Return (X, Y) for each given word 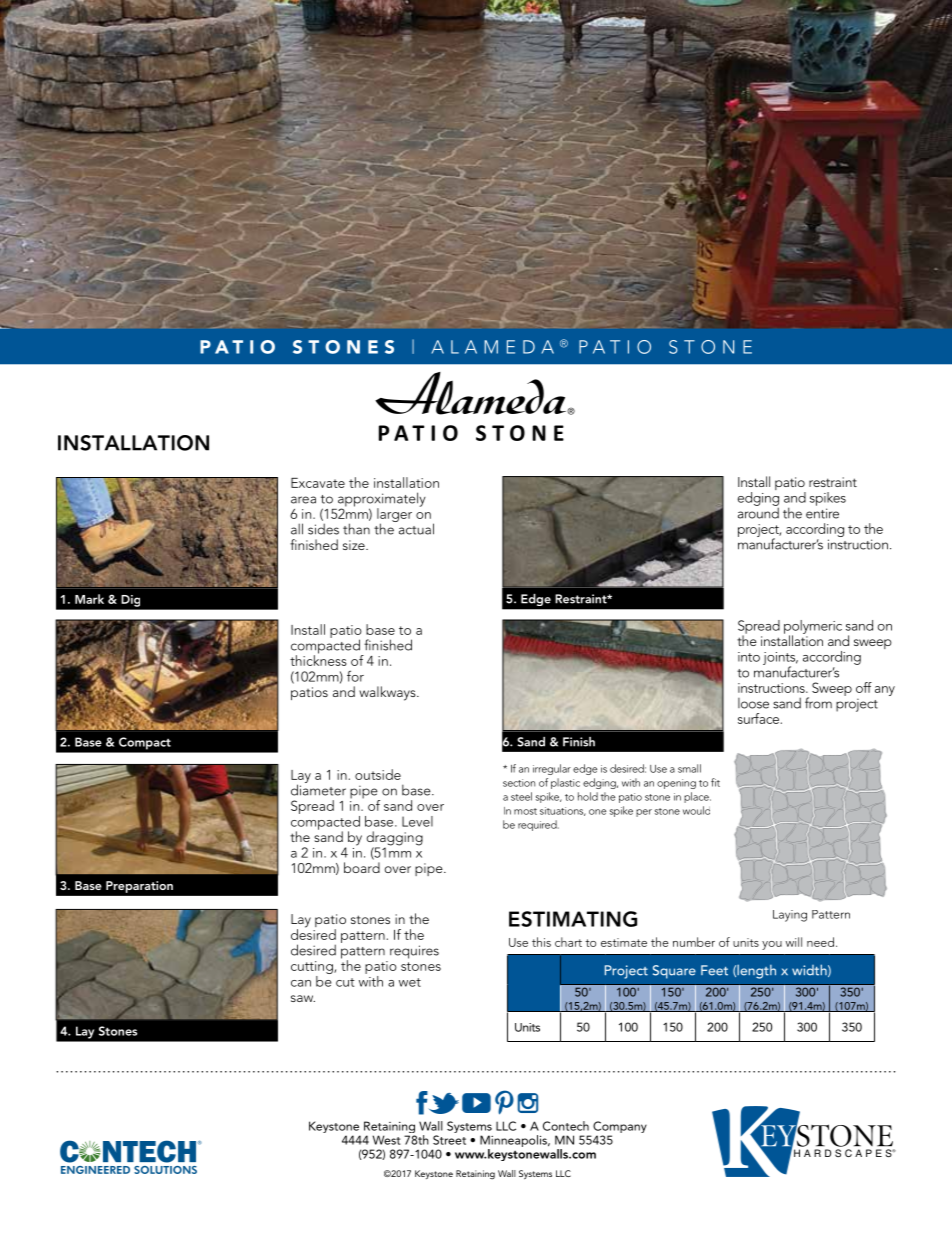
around (758, 512)
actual (415, 528)
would (696, 810)
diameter (318, 789)
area (303, 500)
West (386, 1140)
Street (449, 1140)
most (525, 811)
